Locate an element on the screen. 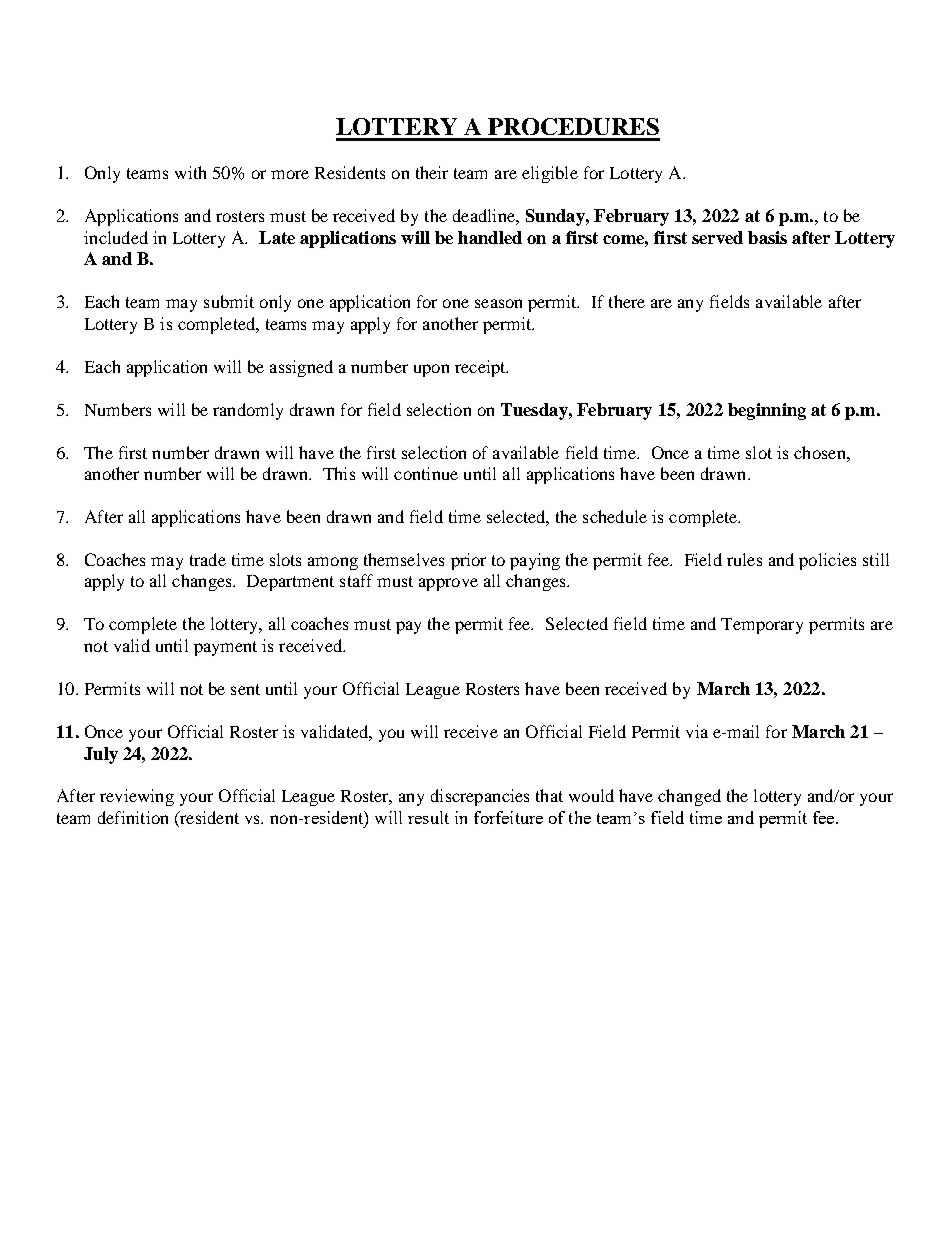  receipt is located at coordinates (481, 368).
